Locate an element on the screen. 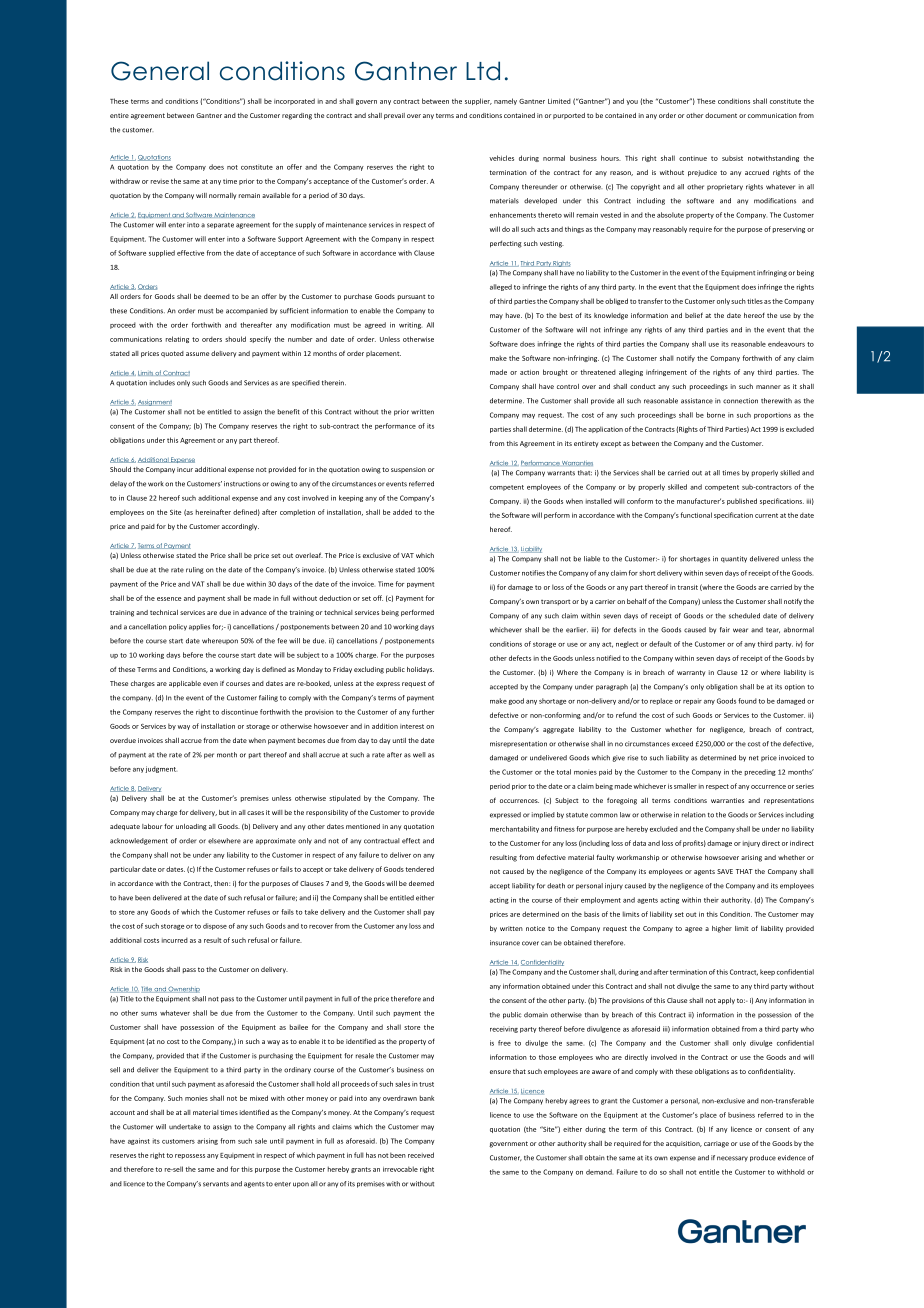 This screenshot has width=924, height=1308. connection is located at coordinates (740, 401).
